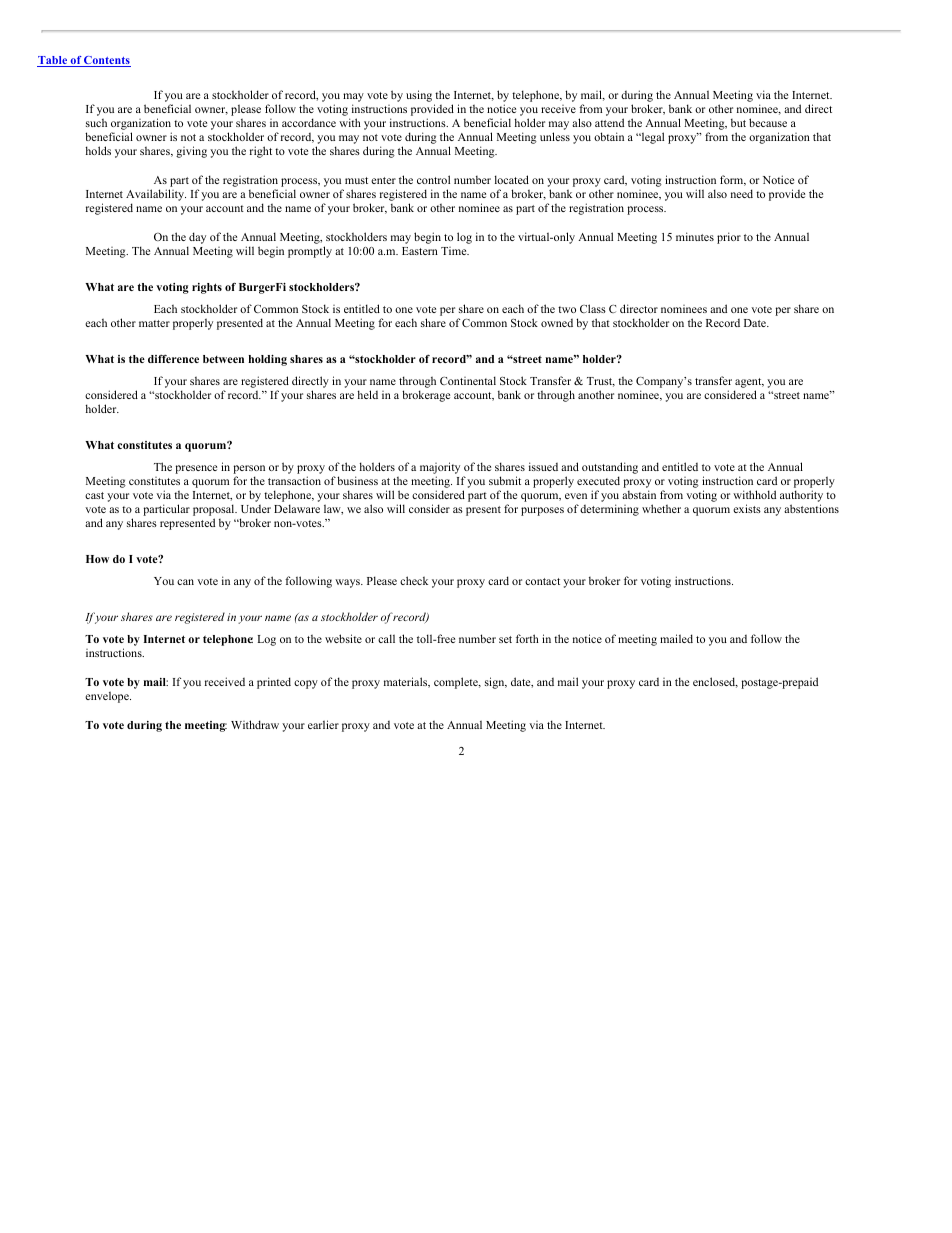  Describe the element at coordinates (274, 683) in the screenshot. I see `printed` at that location.
